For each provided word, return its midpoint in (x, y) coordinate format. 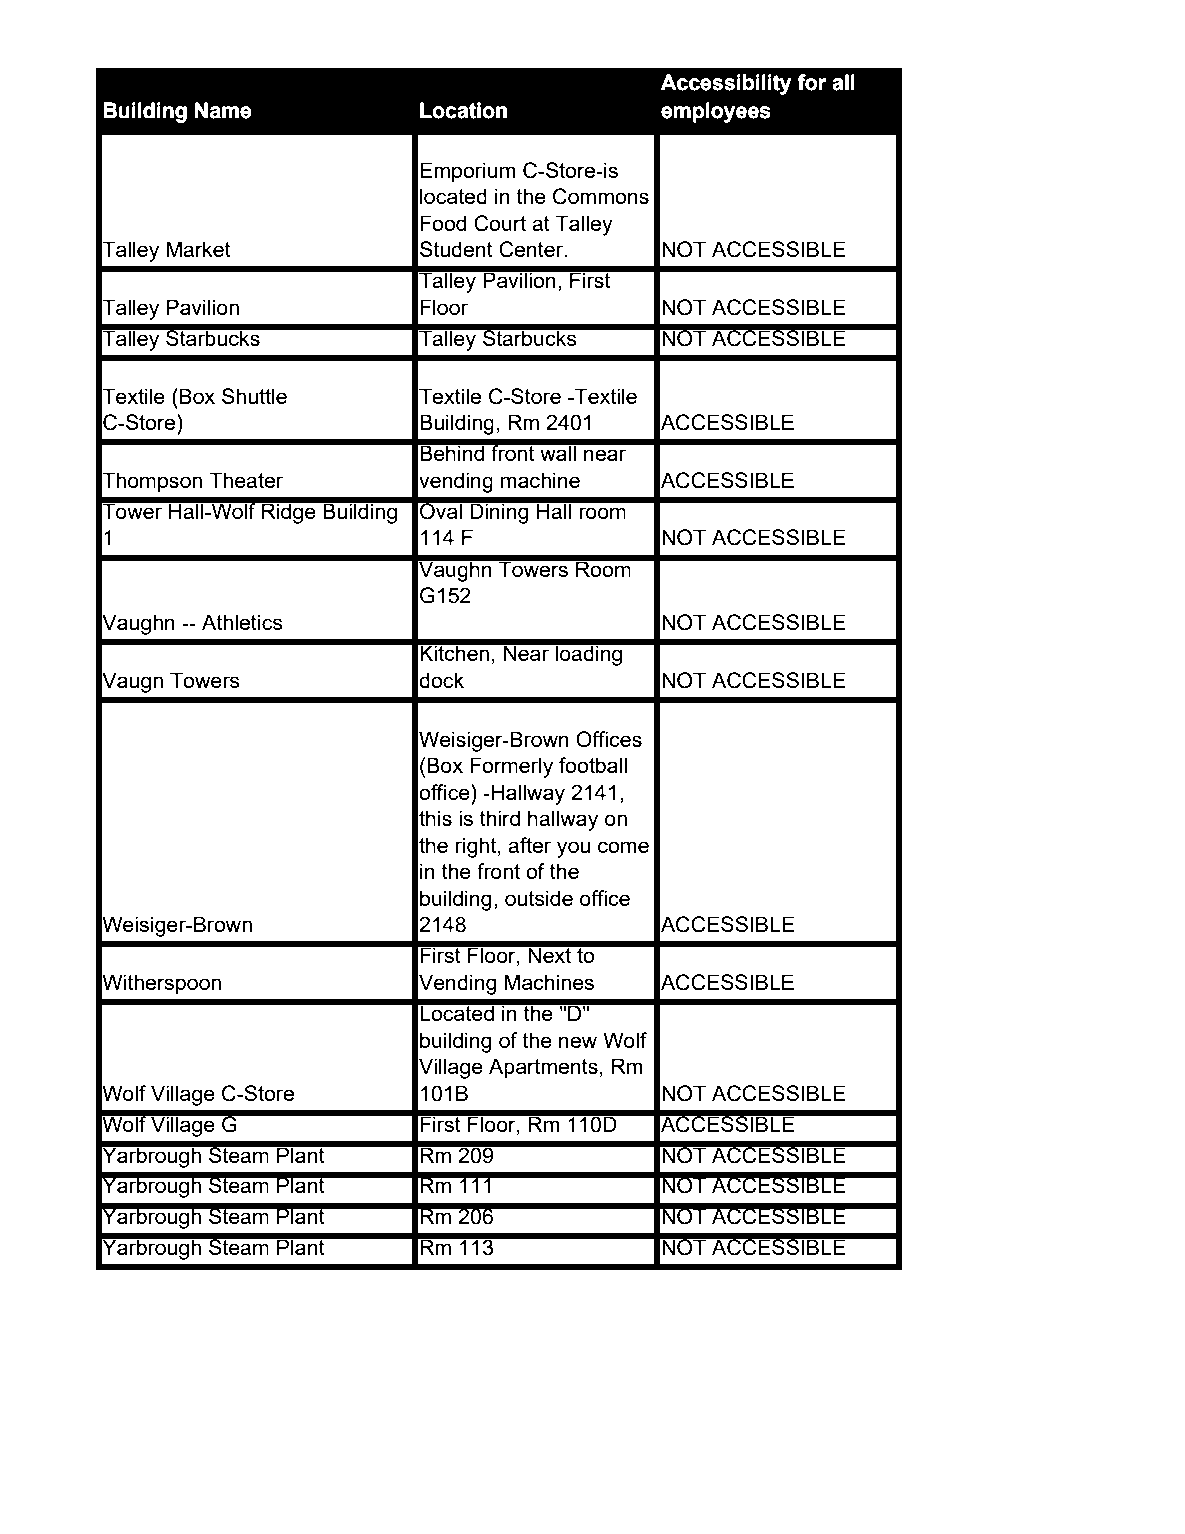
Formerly (511, 767)
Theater (246, 480)
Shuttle (254, 396)
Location (463, 110)
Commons (601, 196)
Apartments (543, 1068)
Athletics (242, 622)
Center (532, 249)
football (593, 765)
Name (223, 110)
